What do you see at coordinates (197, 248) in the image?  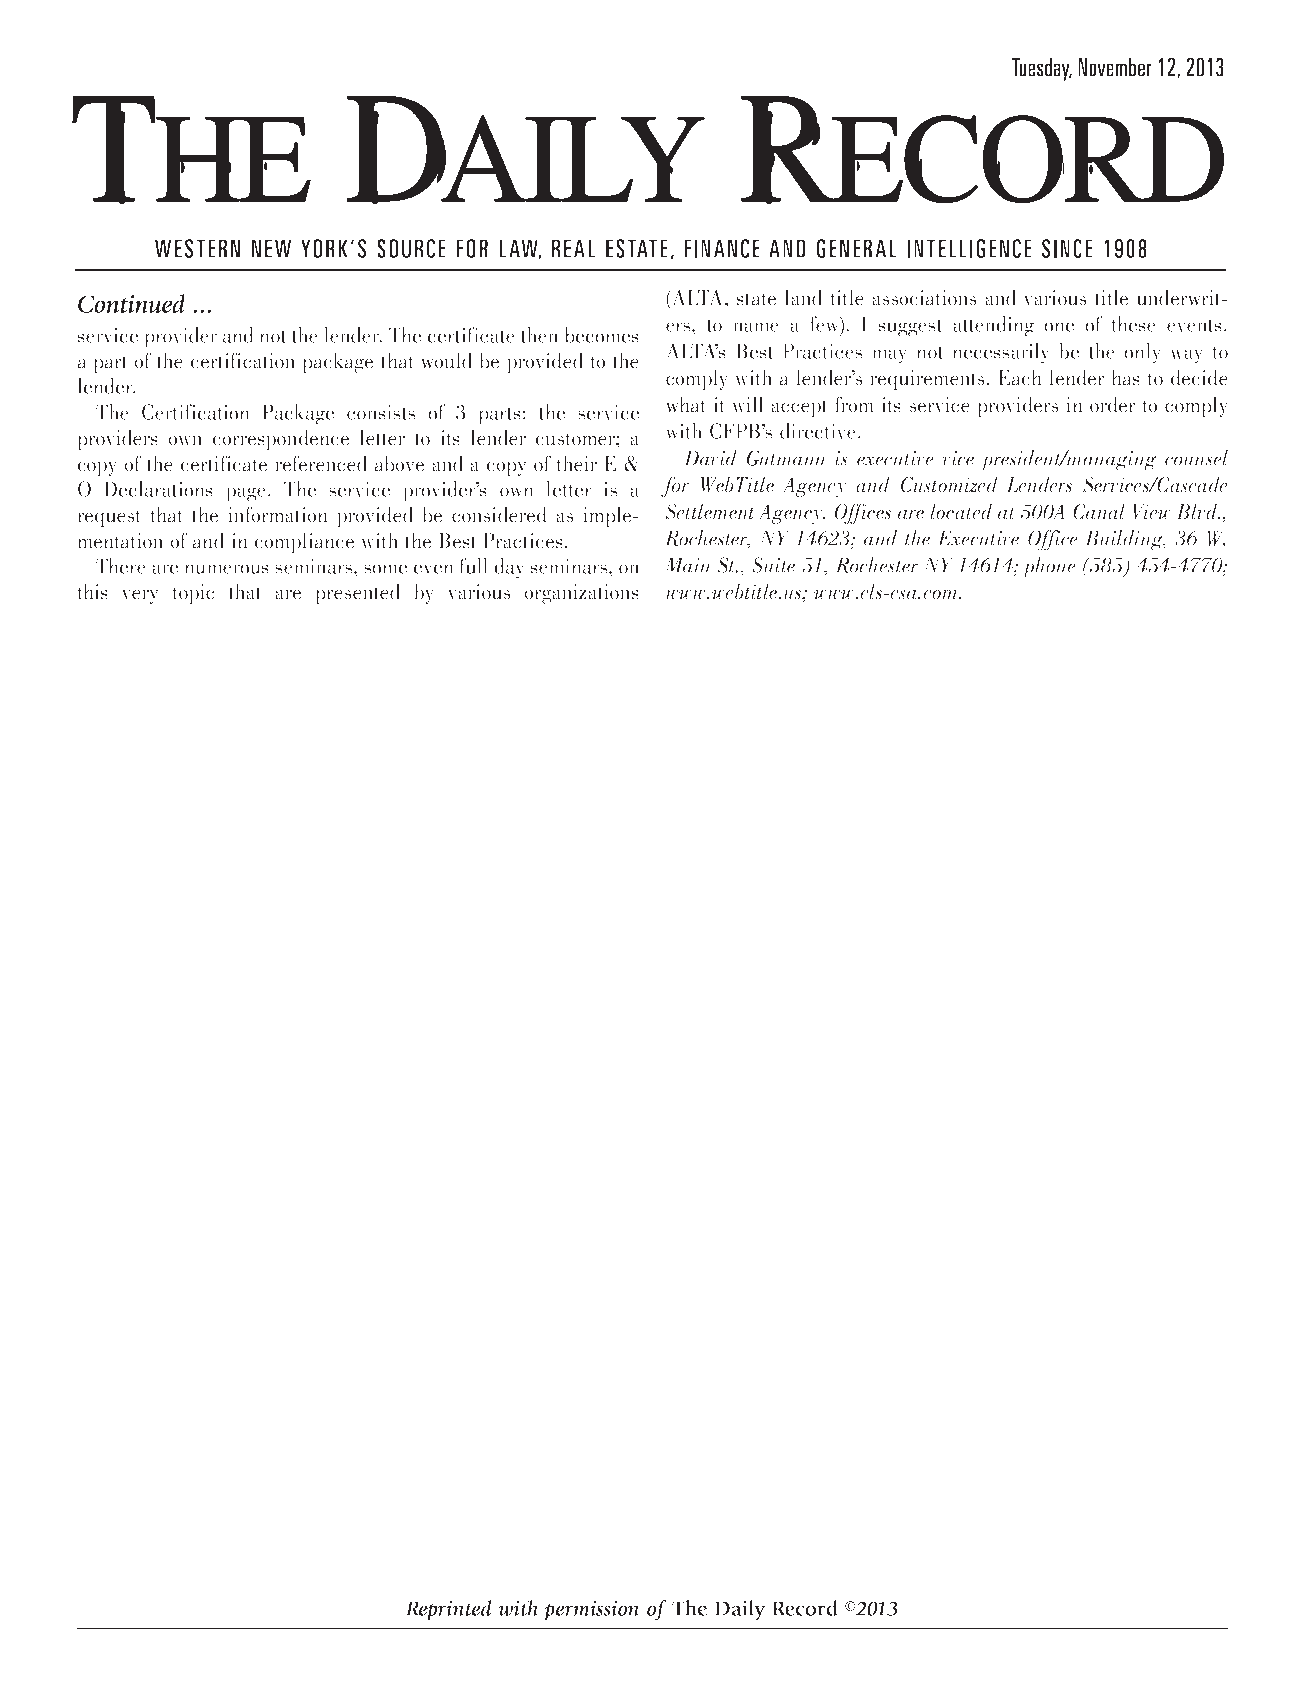 I see `WESTERN` at bounding box center [197, 248].
